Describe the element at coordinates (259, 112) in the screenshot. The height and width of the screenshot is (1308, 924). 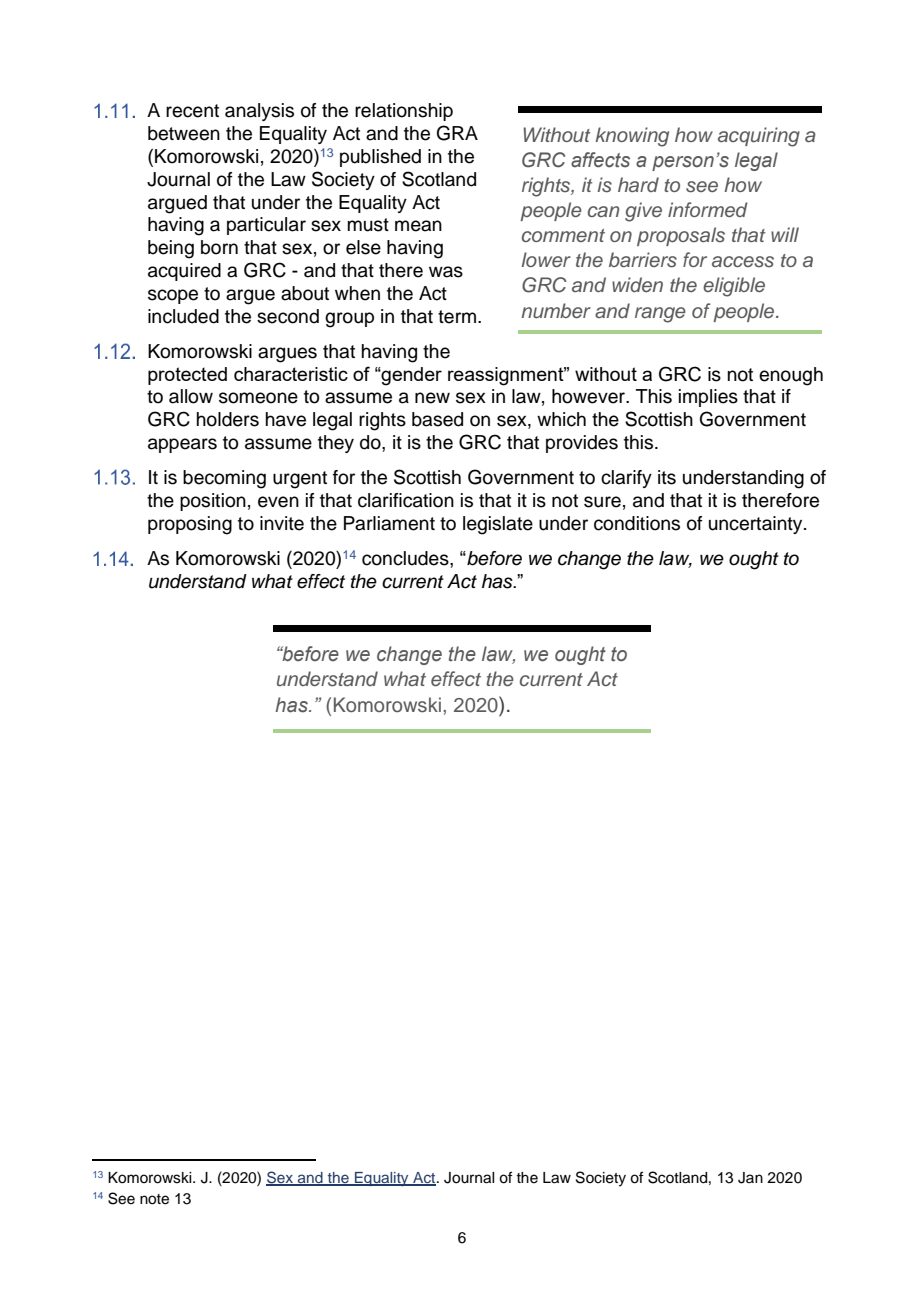
I see `analysis` at that location.
